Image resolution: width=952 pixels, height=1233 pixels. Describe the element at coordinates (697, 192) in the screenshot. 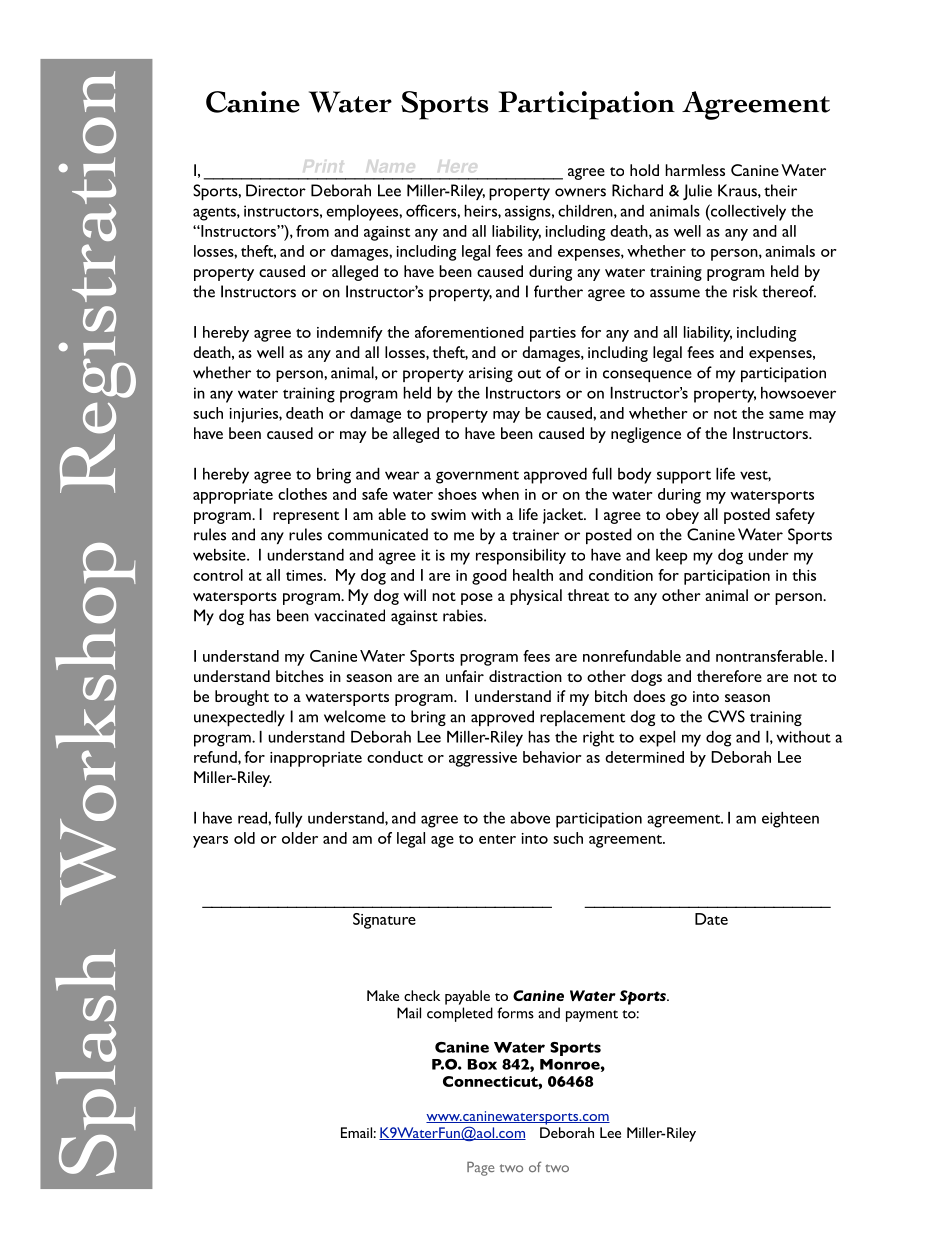

I see `Julie` at that location.
